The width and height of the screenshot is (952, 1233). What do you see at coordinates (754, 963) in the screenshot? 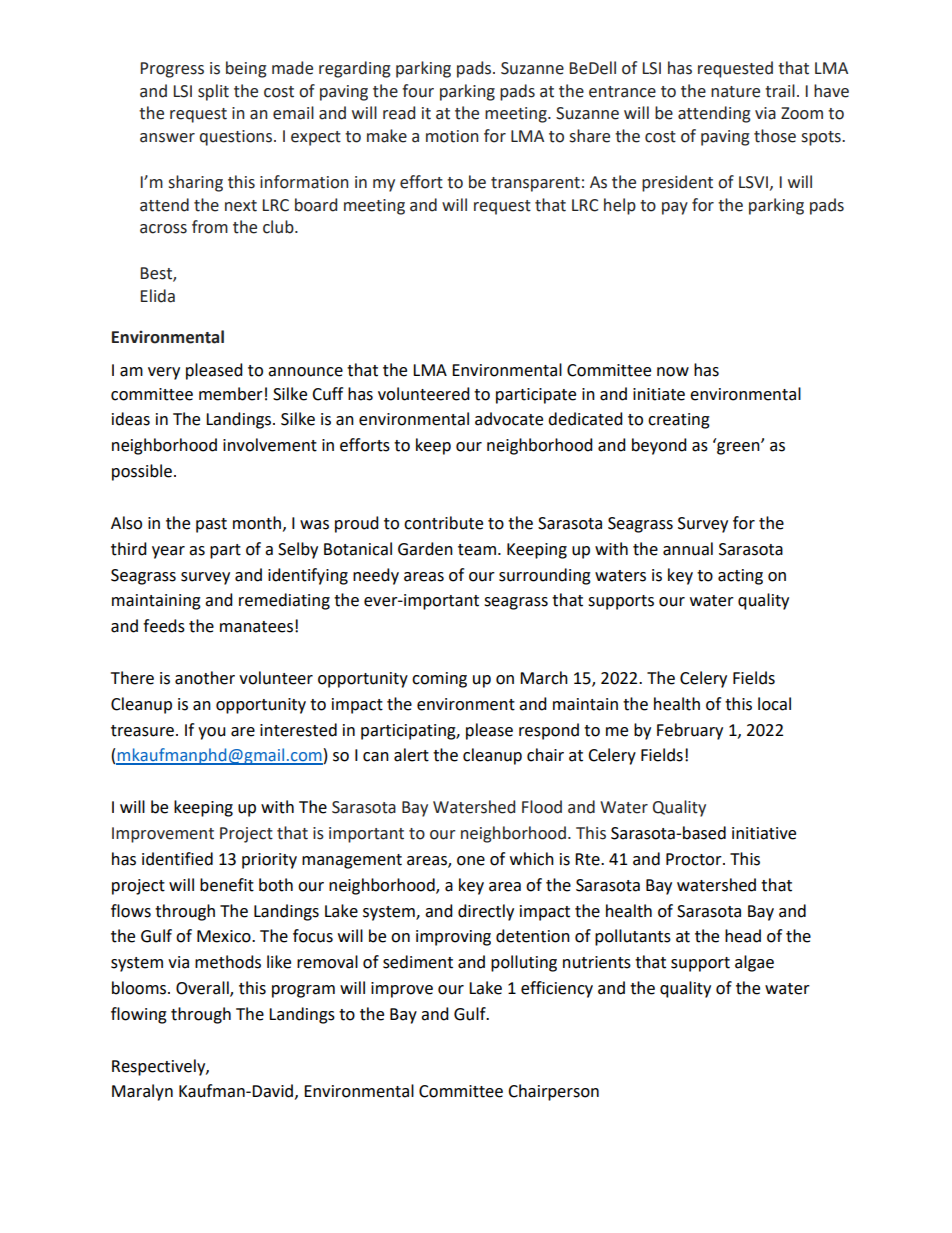
I see `algae` at bounding box center [754, 963].
